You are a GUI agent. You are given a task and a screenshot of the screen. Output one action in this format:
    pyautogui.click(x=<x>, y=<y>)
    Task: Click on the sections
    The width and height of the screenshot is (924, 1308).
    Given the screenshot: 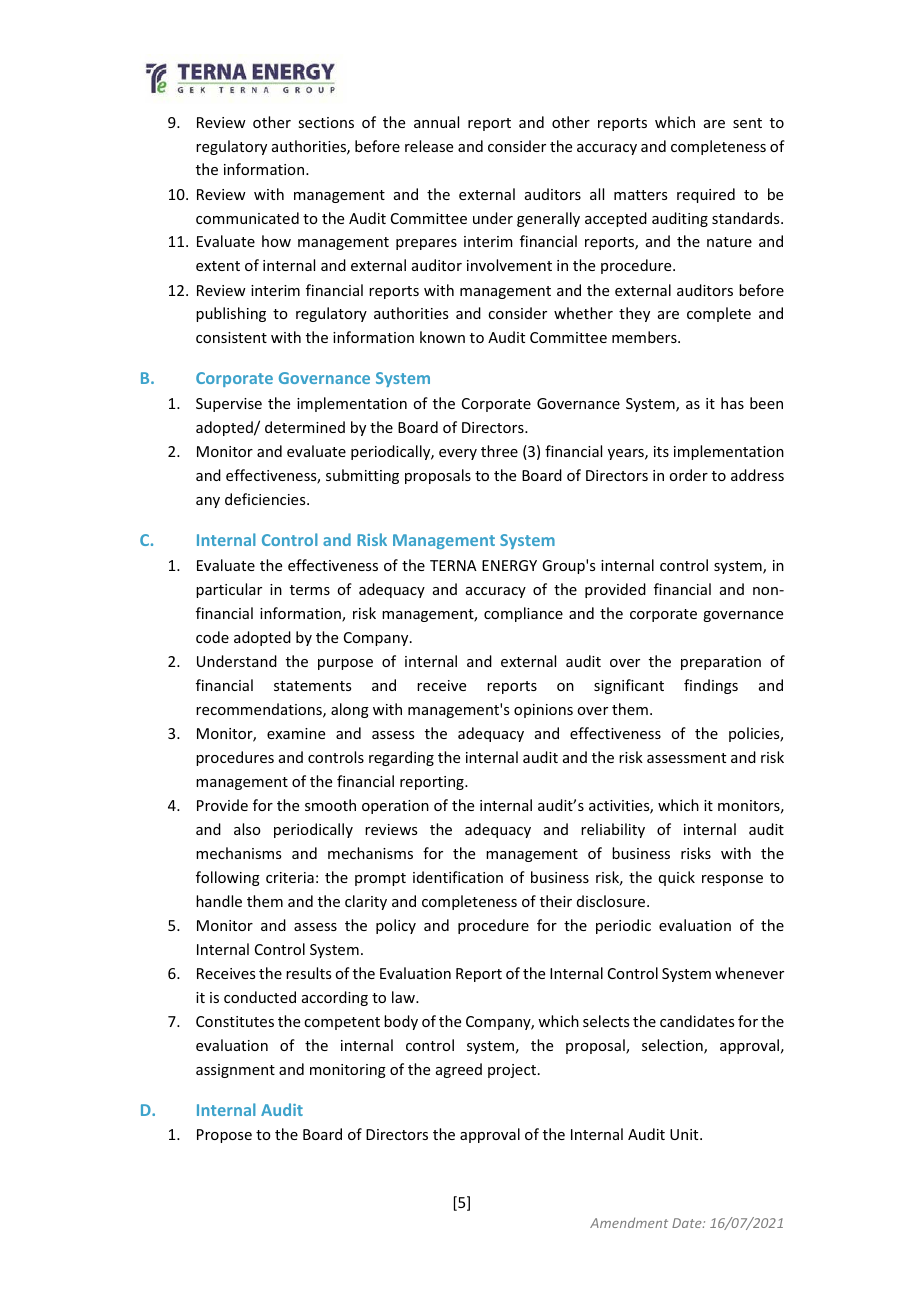 What is the action you would take?
    pyautogui.click(x=326, y=122)
